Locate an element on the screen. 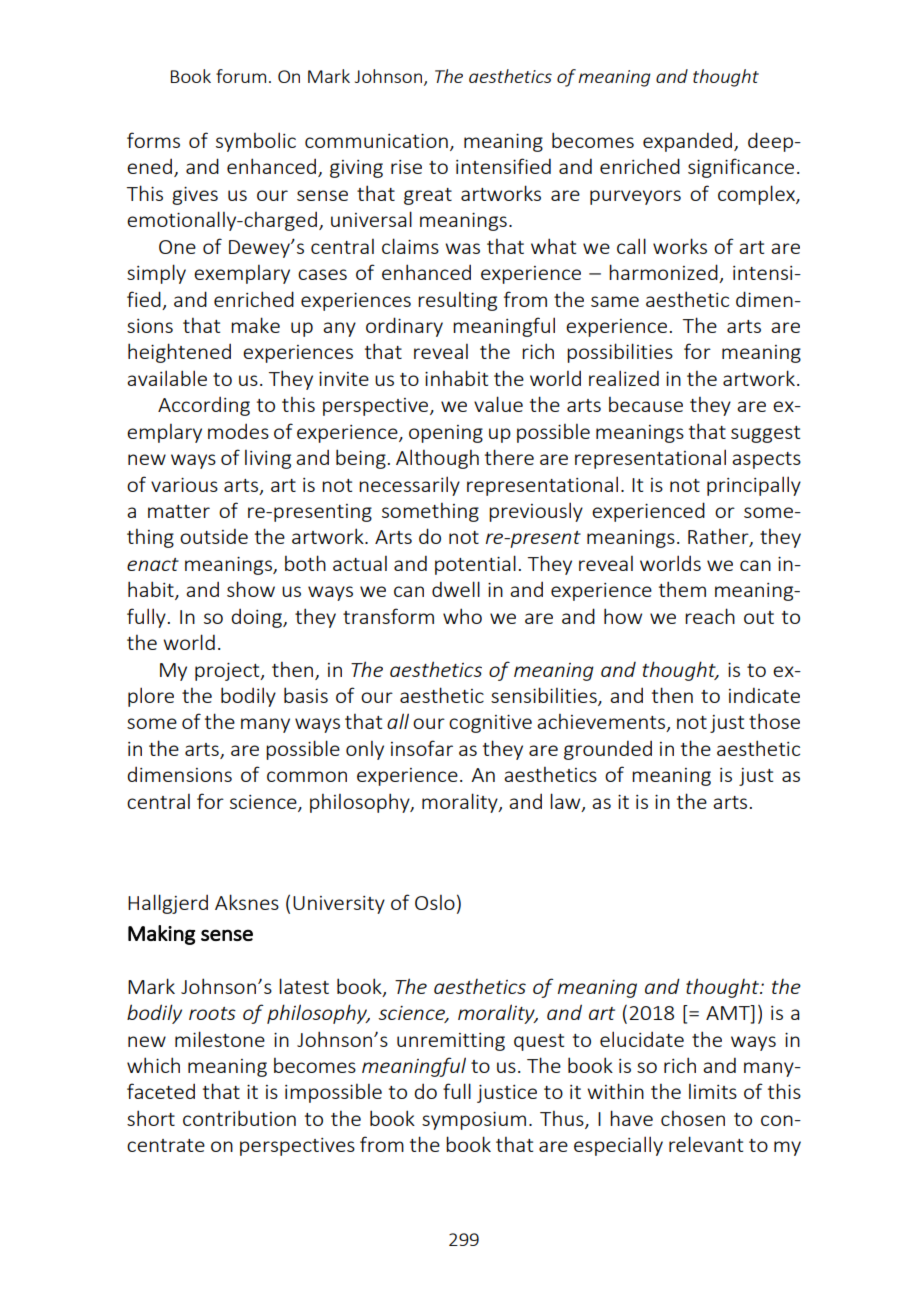 The height and width of the screenshot is (1311, 924). law is located at coordinates (566, 802).
